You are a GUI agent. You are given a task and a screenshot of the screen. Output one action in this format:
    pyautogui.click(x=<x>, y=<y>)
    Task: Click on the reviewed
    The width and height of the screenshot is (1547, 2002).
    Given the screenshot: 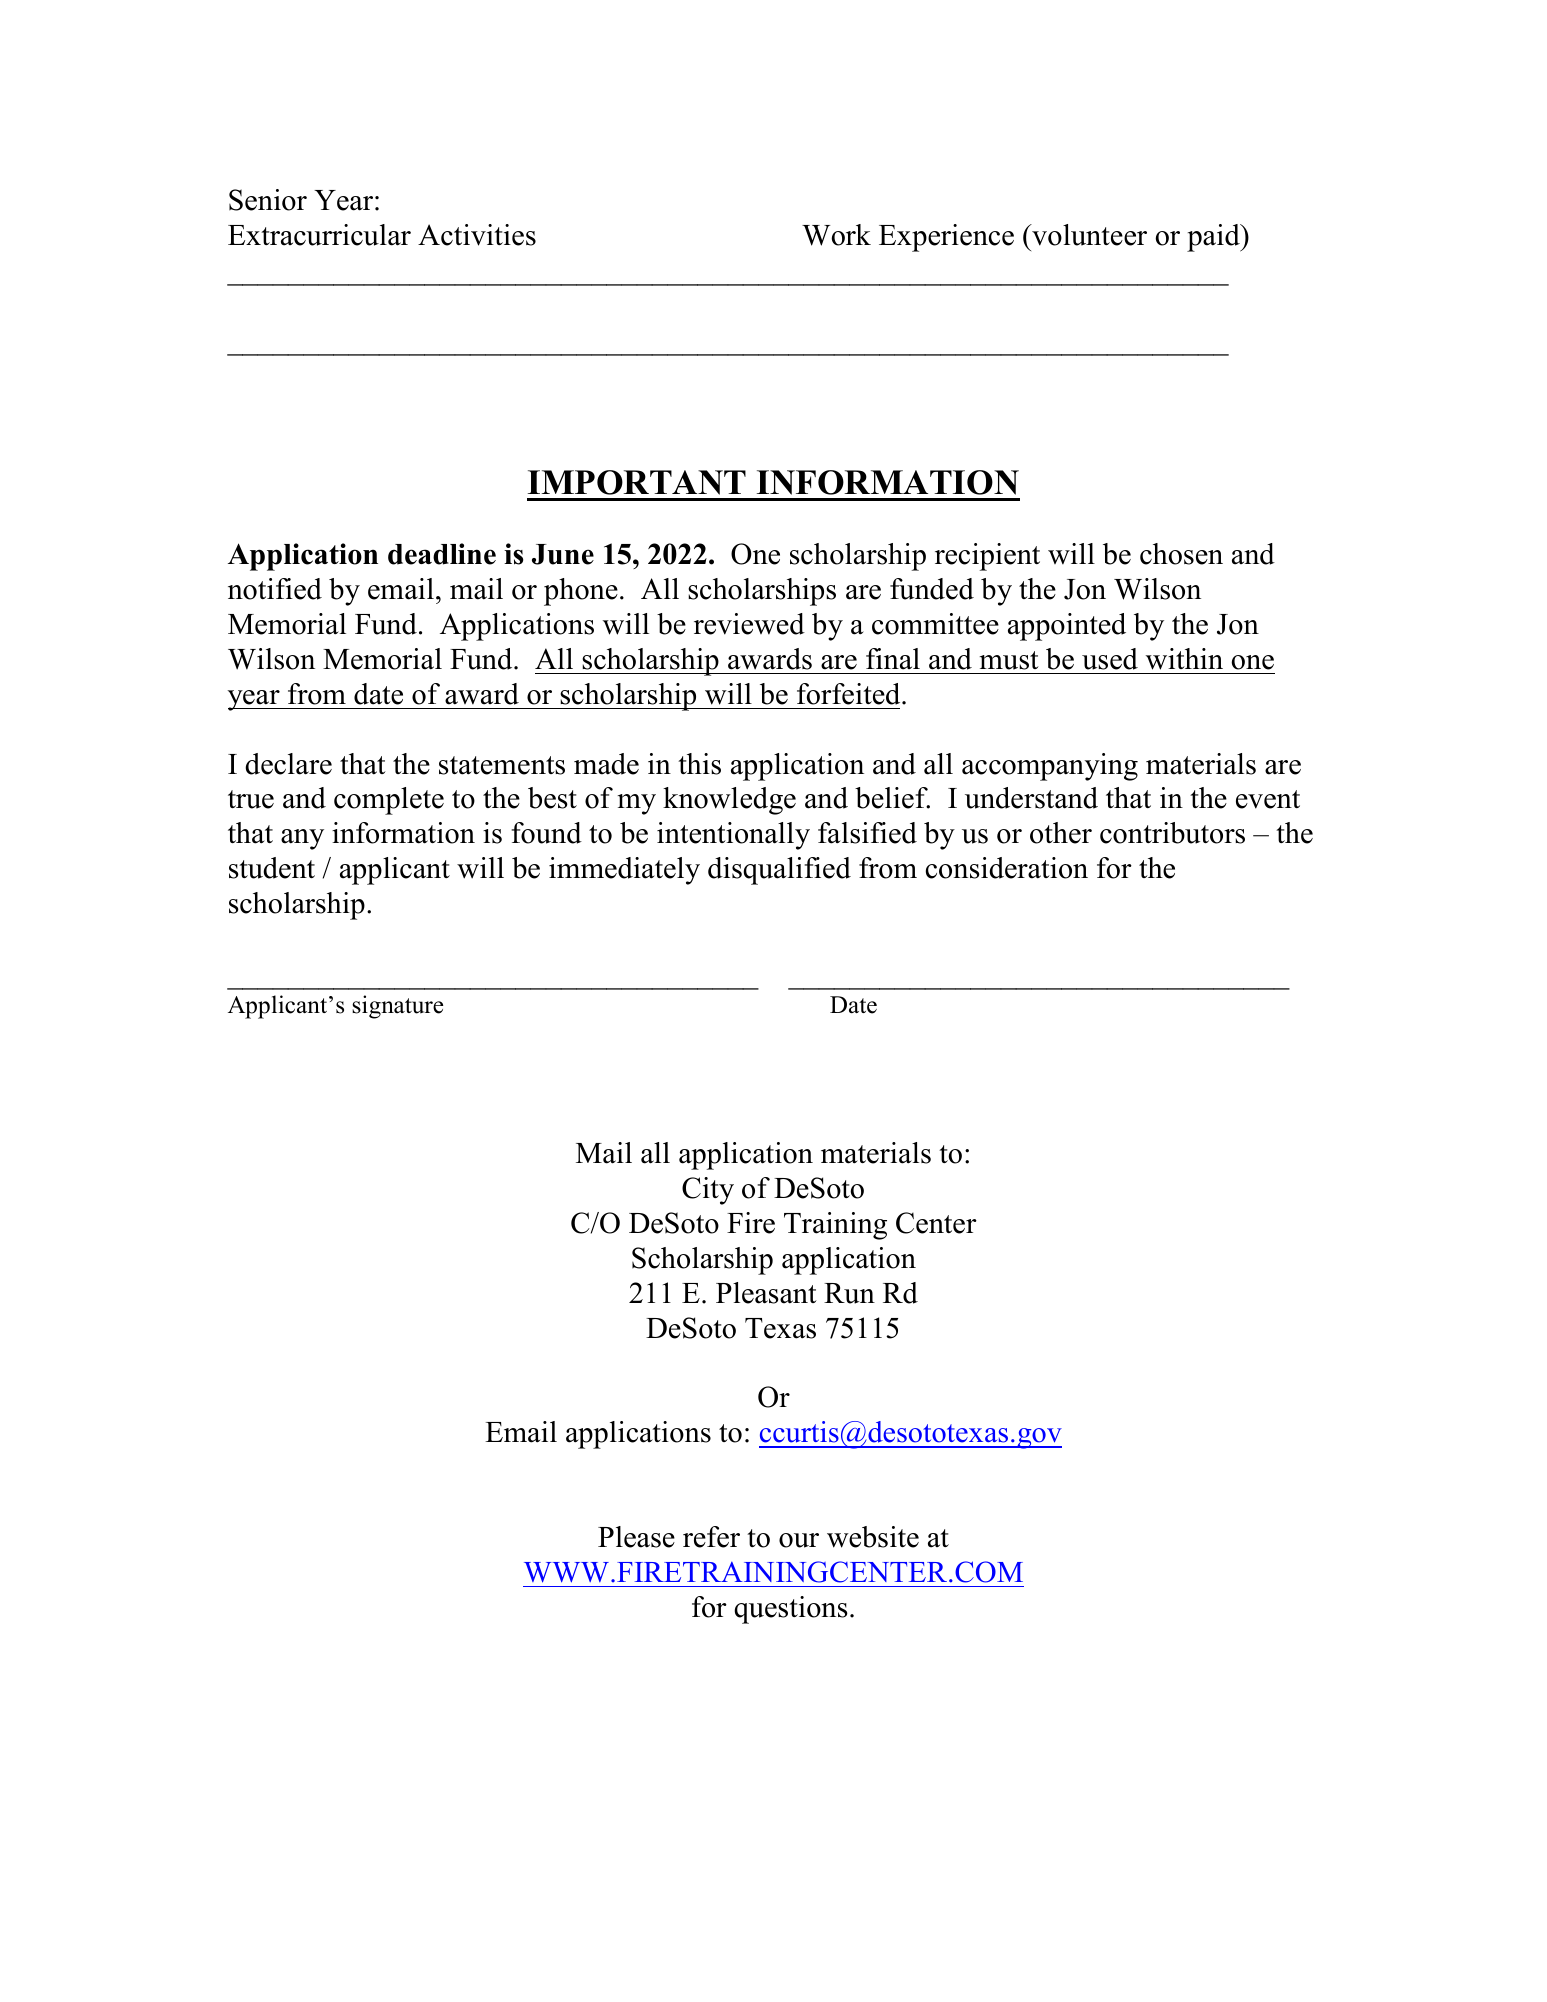 What is the action you would take?
    pyautogui.click(x=749, y=624)
